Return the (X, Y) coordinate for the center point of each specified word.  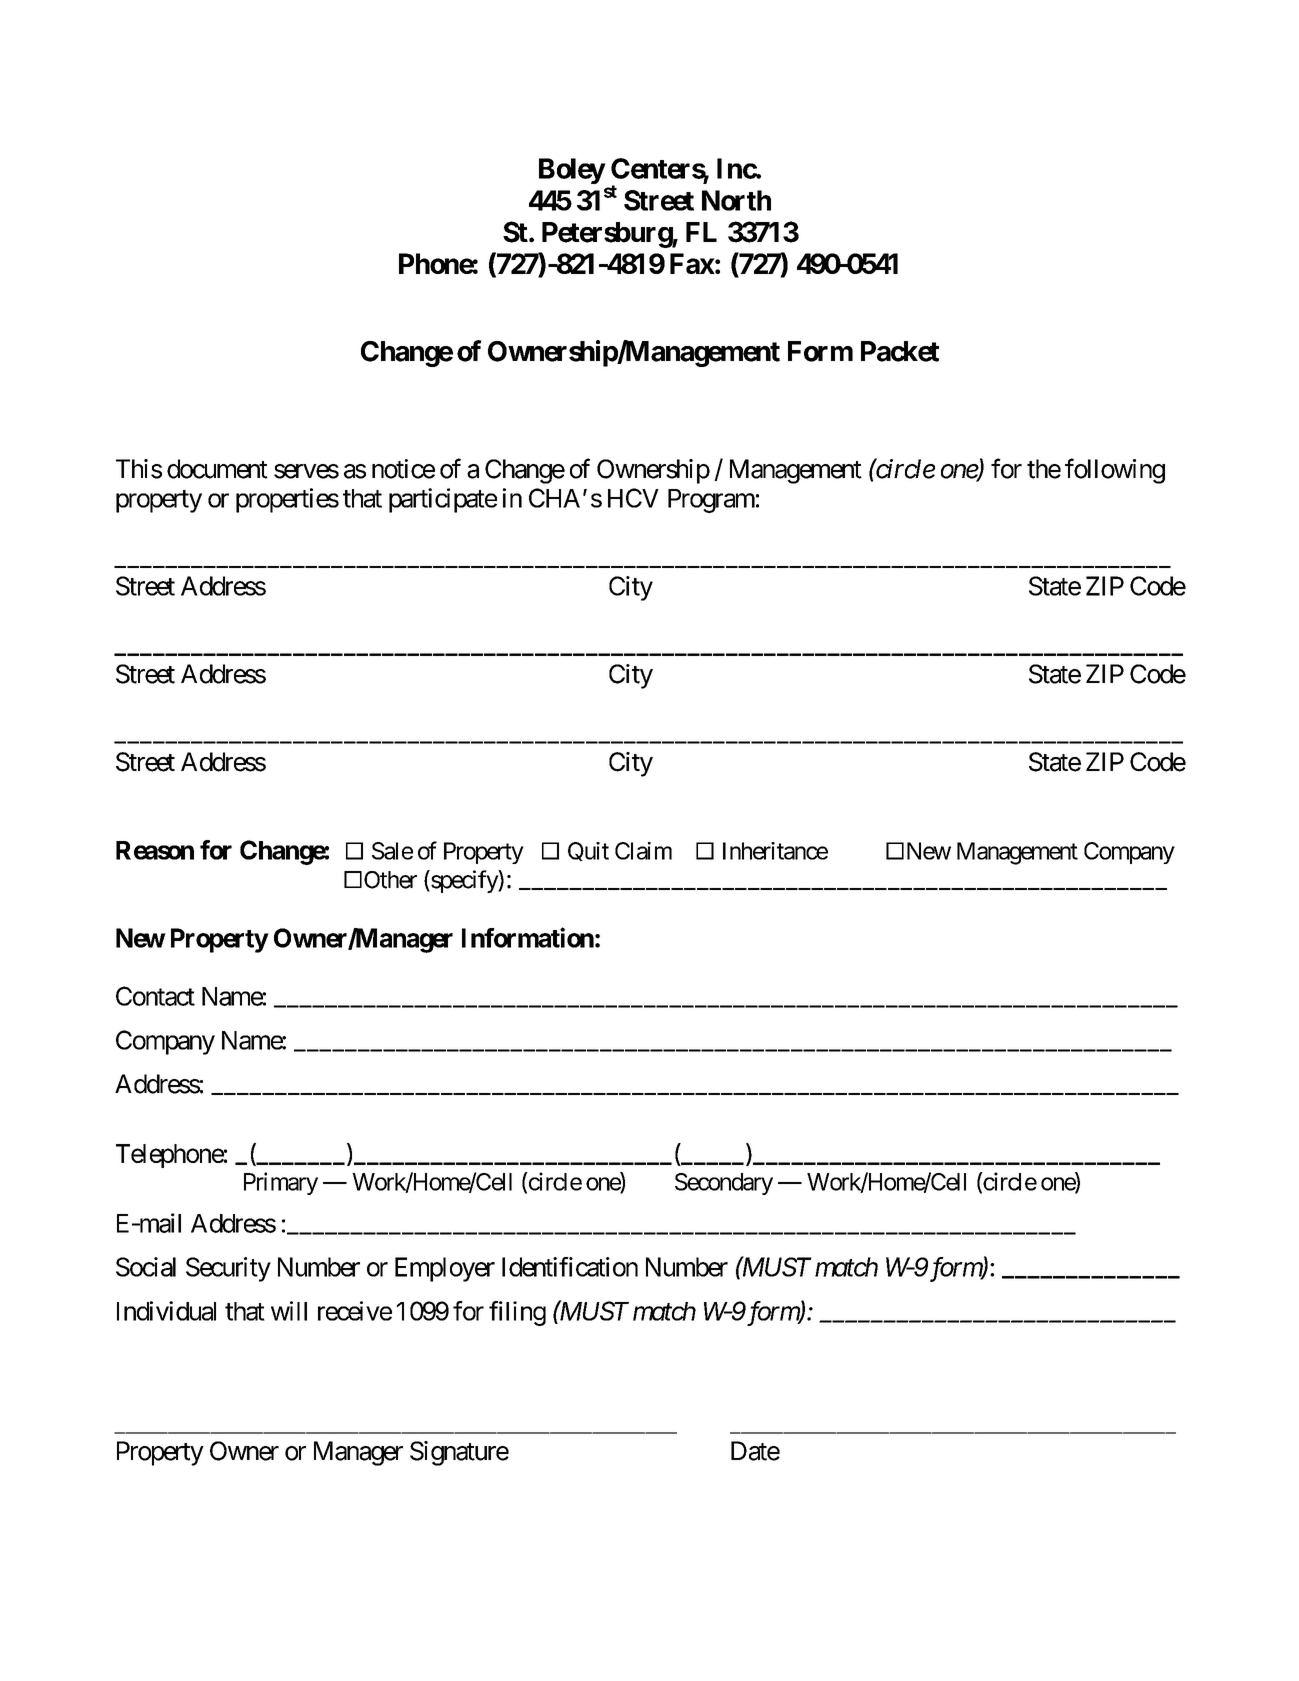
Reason (155, 850)
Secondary (724, 1184)
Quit (588, 851)
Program (711, 501)
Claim (643, 851)
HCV (633, 498)
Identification (570, 1267)
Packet (900, 351)
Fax (692, 263)
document (217, 469)
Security (228, 1269)
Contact (155, 996)
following (1115, 471)
